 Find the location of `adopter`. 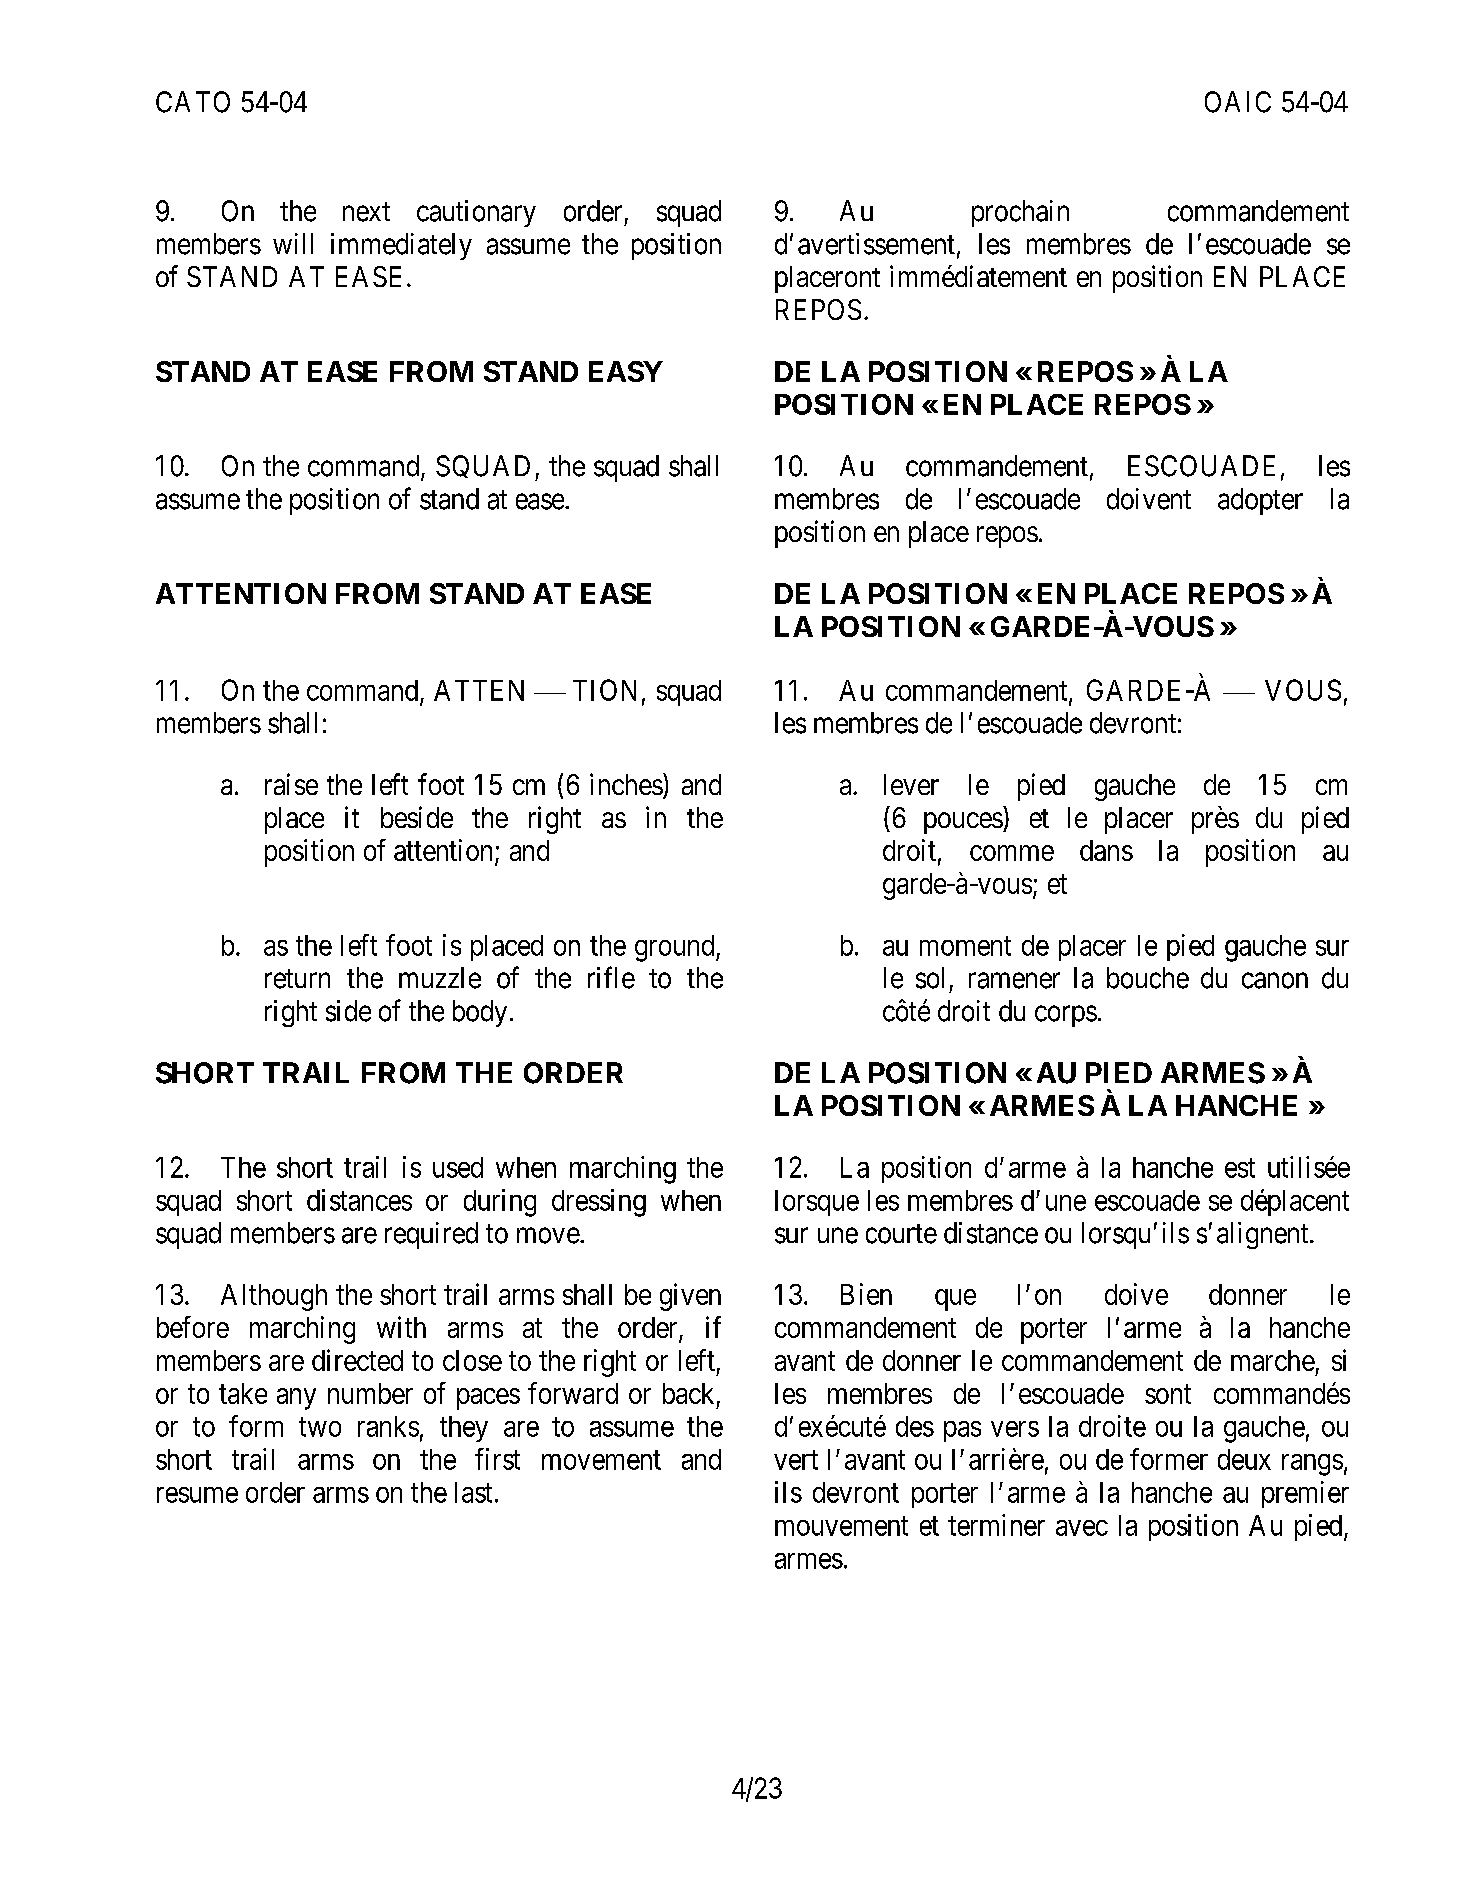

adopter is located at coordinates (1260, 501).
